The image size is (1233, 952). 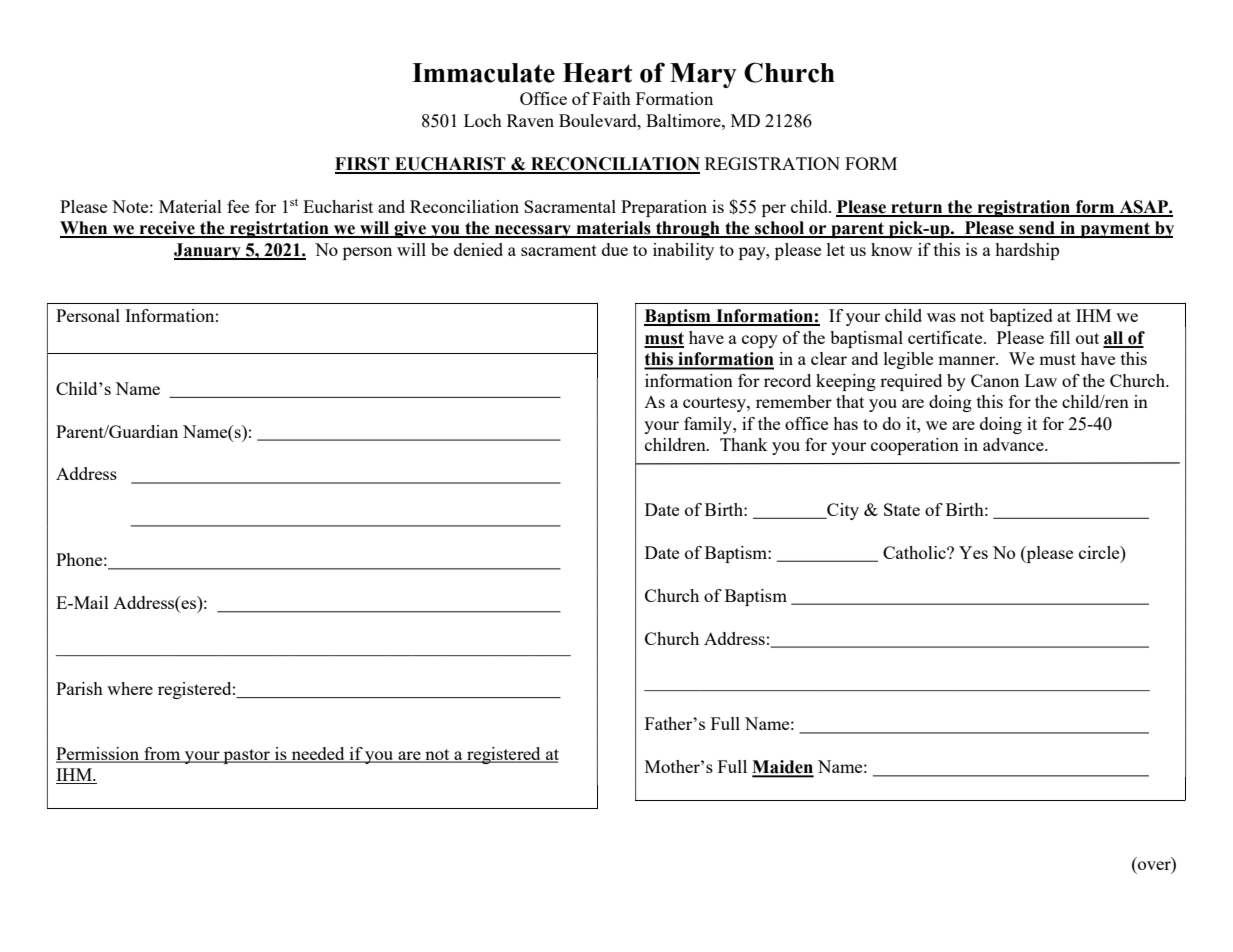 What do you see at coordinates (703, 75) in the screenshot?
I see `Mary` at bounding box center [703, 75].
